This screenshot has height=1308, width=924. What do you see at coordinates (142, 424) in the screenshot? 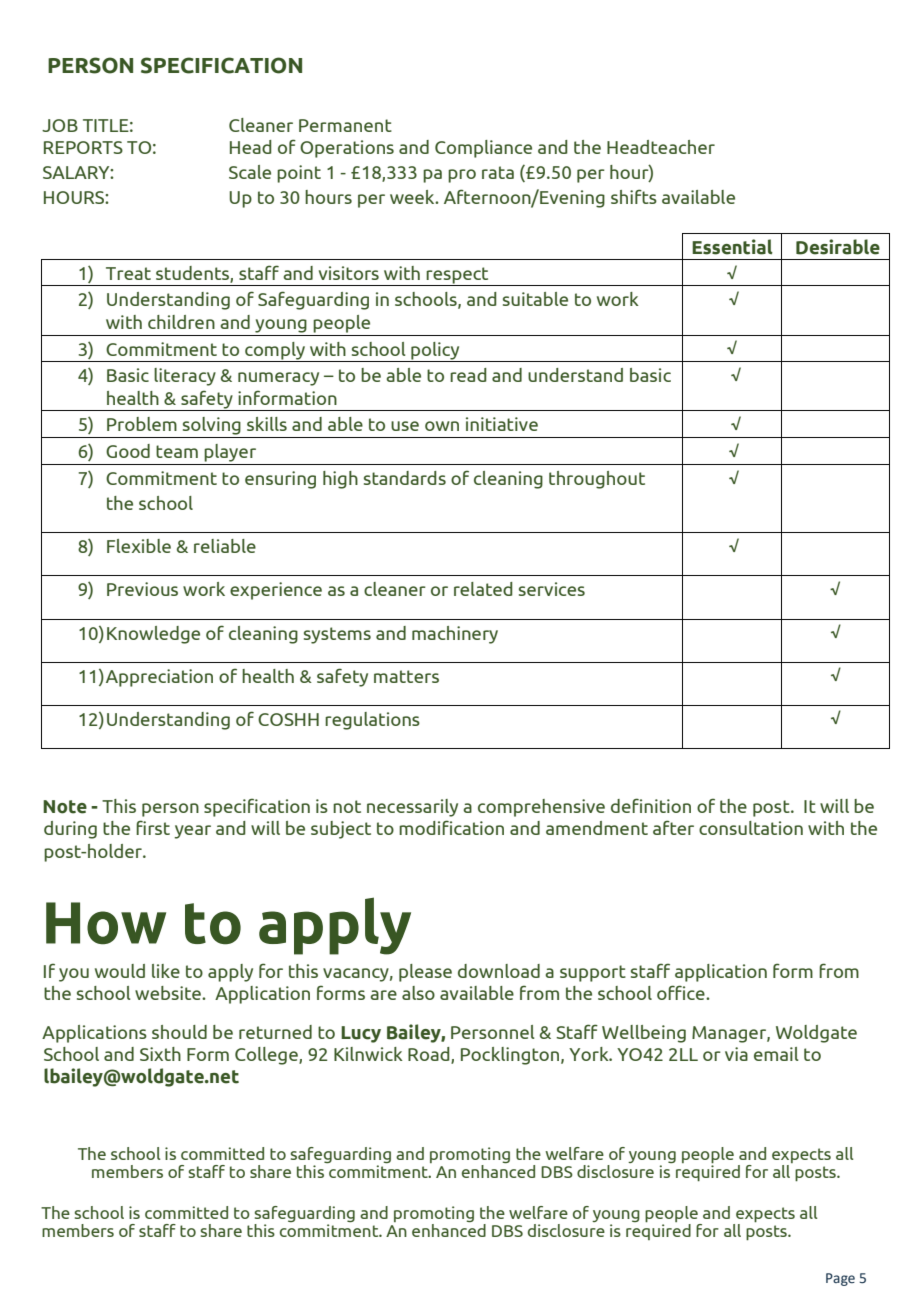
I see `Problem` at bounding box center [142, 424].
